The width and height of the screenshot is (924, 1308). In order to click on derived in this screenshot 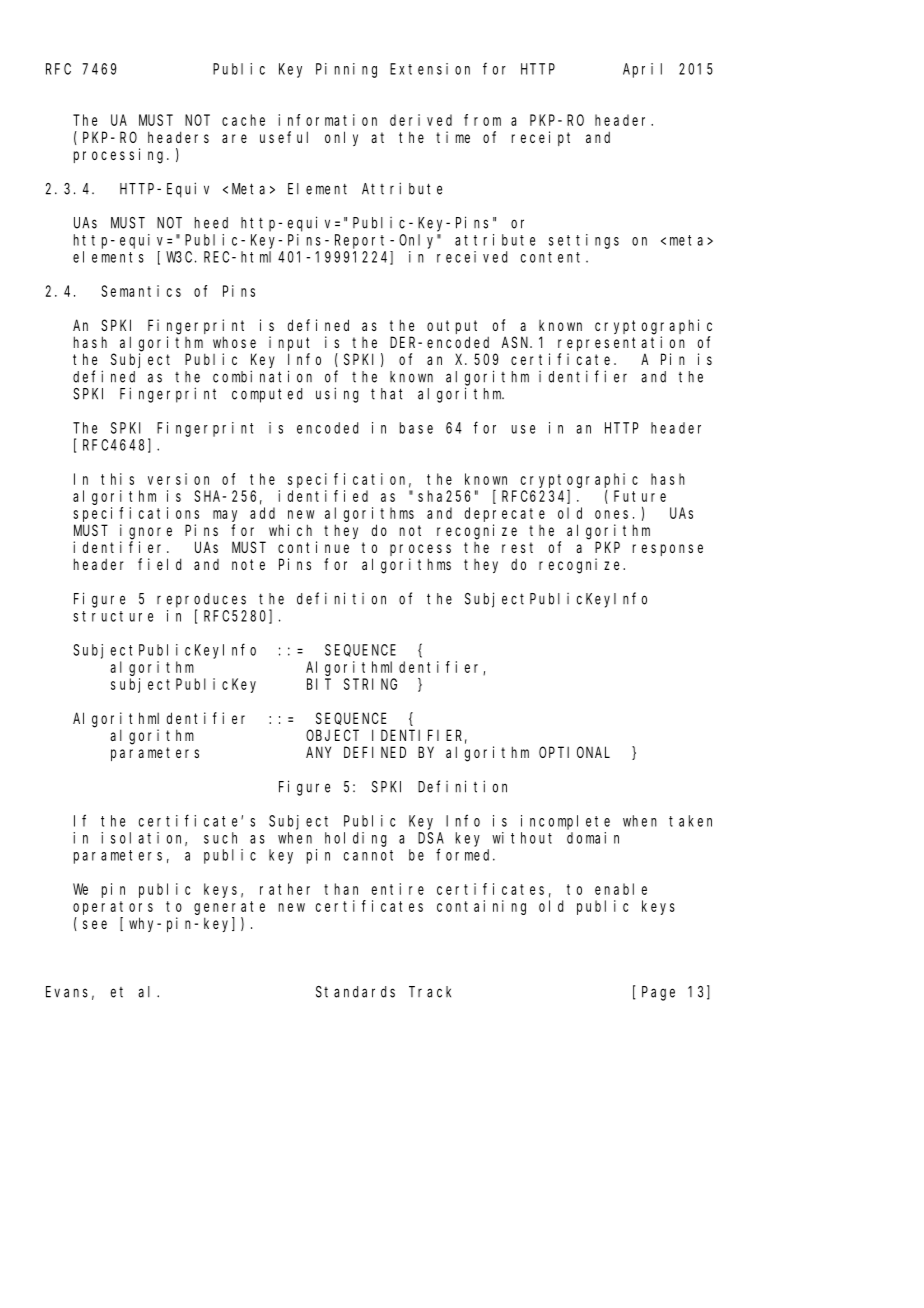, I will do `click(421, 120)`.
